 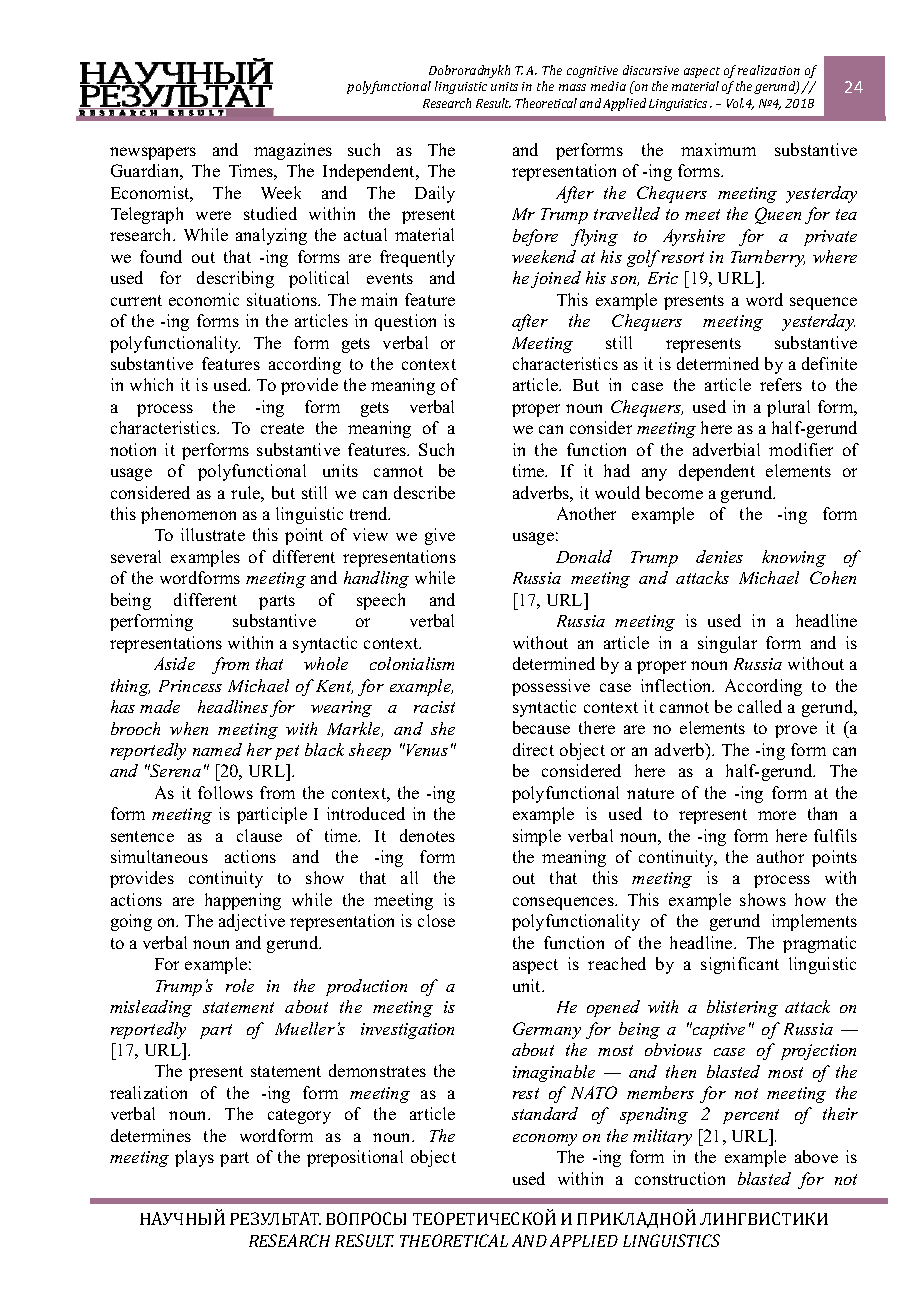 What do you see at coordinates (718, 149) in the screenshot?
I see `maximum` at bounding box center [718, 149].
